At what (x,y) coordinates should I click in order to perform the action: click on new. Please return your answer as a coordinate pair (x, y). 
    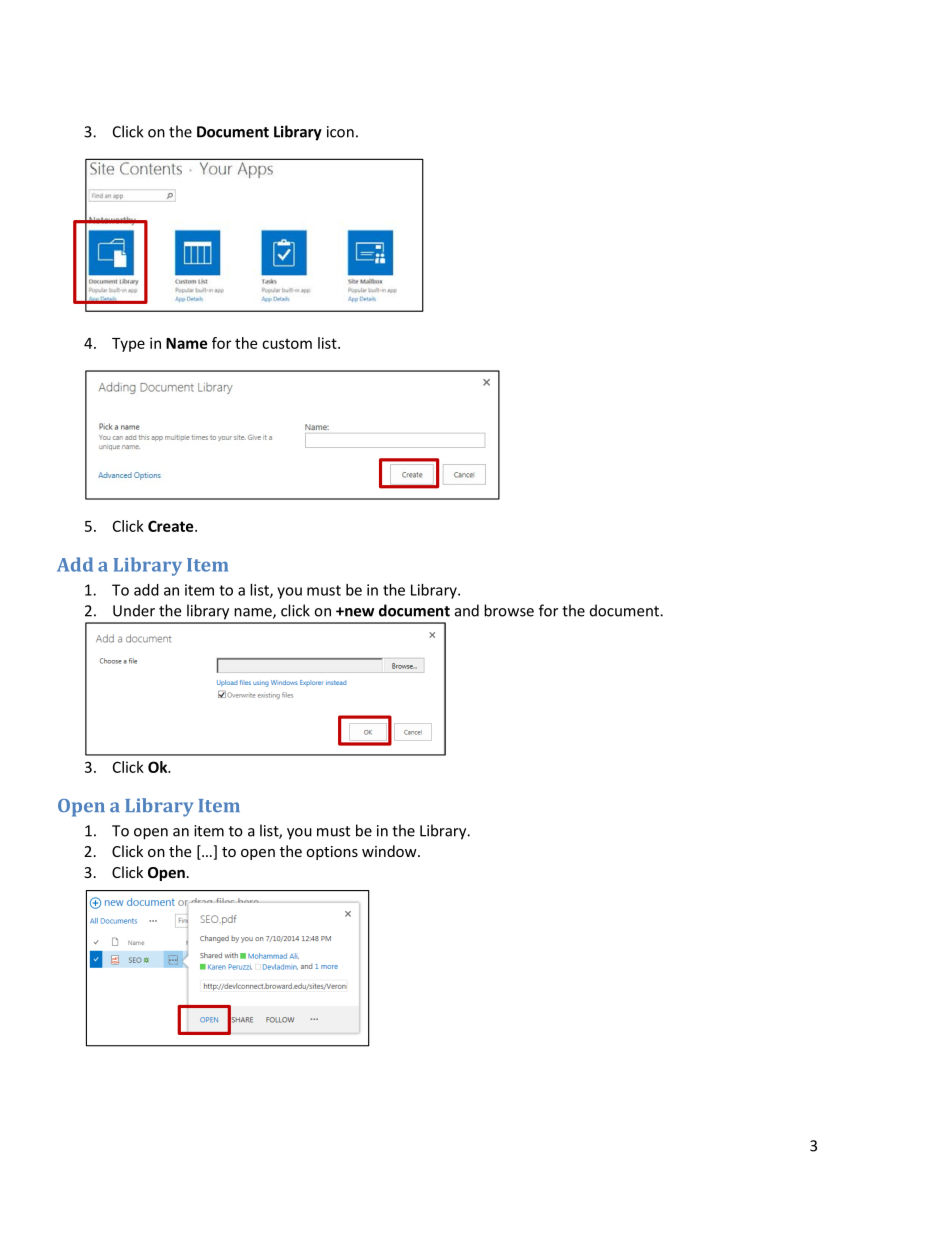
    Looking at the image, I should click on (358, 612).
